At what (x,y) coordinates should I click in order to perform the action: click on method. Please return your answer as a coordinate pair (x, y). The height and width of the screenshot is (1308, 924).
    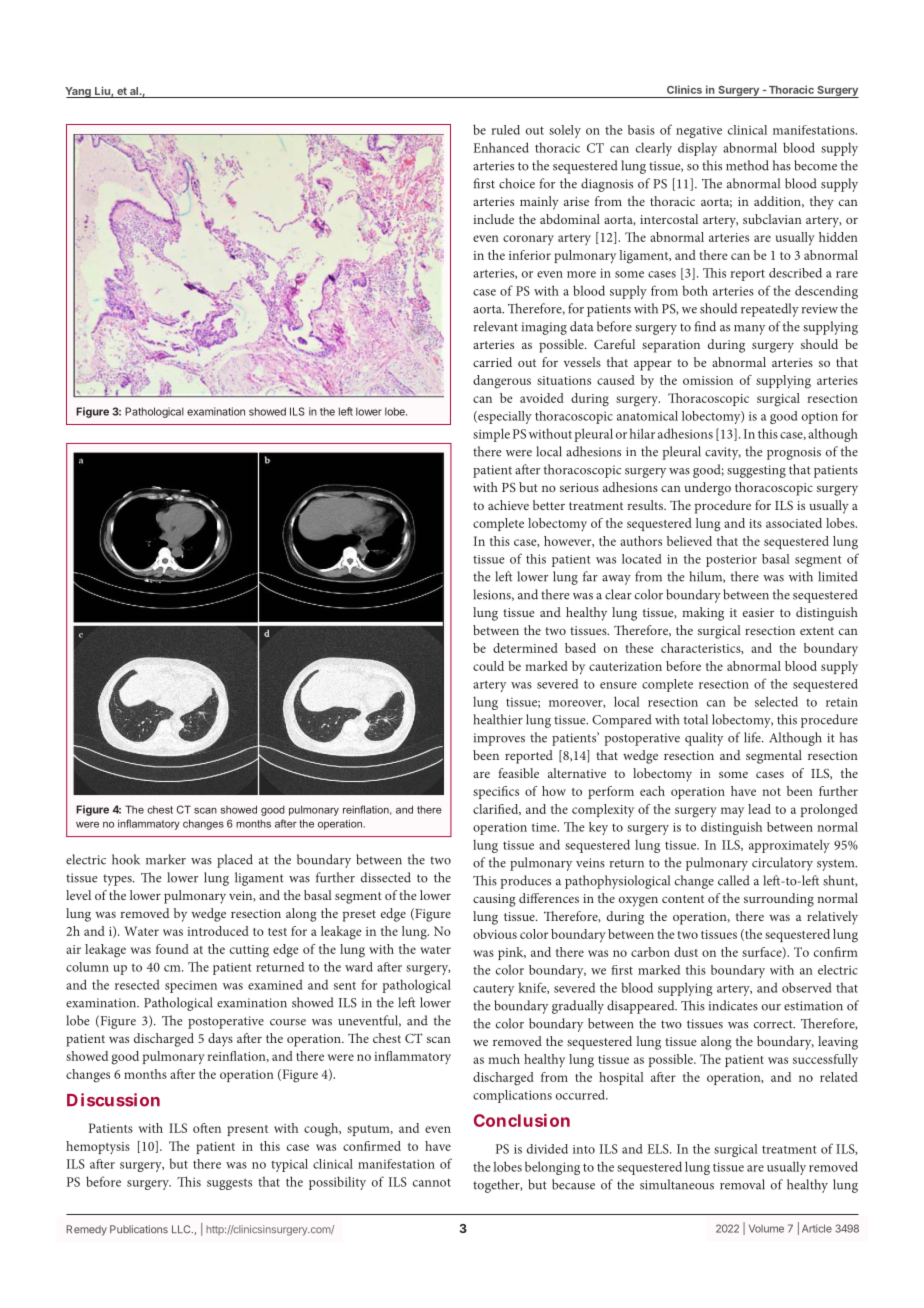
    Looking at the image, I should click on (747, 165).
